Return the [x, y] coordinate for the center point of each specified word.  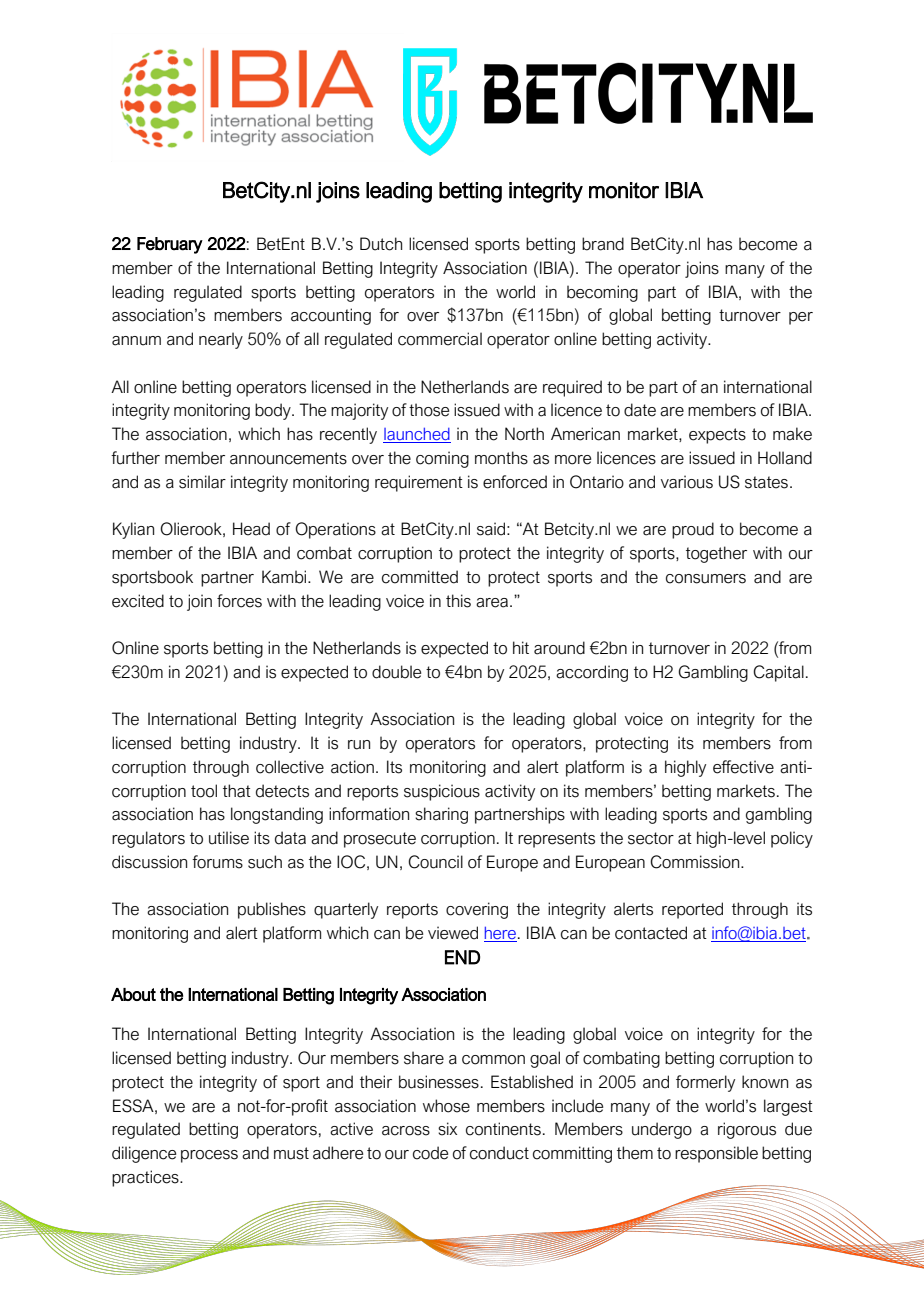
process [209, 1156]
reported [692, 910]
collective [290, 767]
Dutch [381, 244]
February [170, 245]
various [687, 482]
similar [202, 482]
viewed [453, 933]
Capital [778, 673]
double [396, 672]
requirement [419, 483]
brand [603, 244]
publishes [272, 910]
